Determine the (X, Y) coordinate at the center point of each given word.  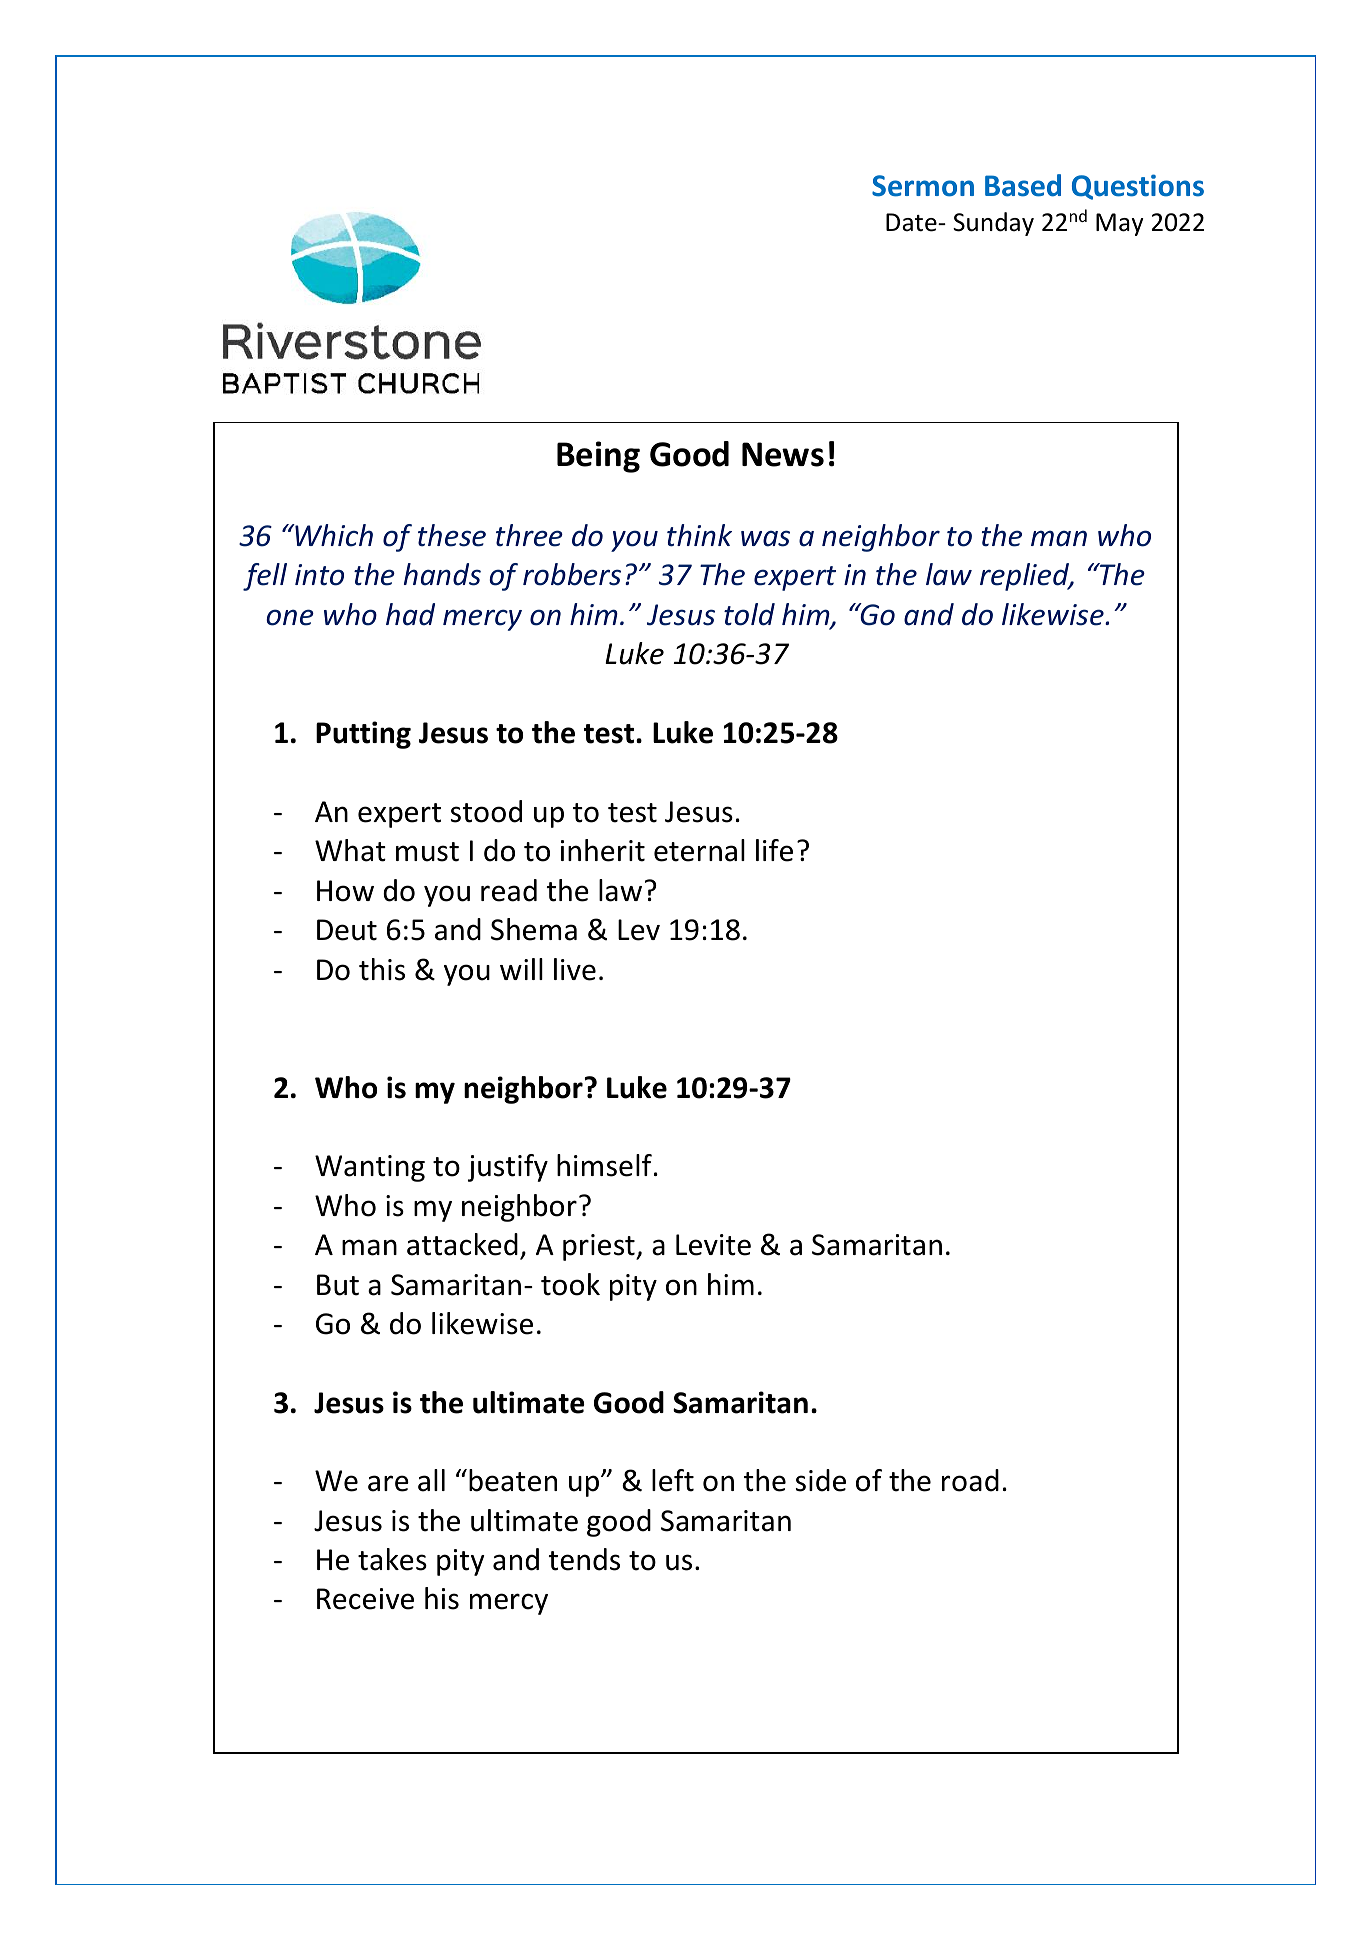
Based (1023, 185)
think (699, 535)
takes (392, 1559)
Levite (713, 1245)
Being (598, 457)
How (345, 891)
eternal (699, 850)
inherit (603, 850)
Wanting (370, 1168)
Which (333, 535)
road (970, 1480)
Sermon (923, 186)
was (765, 538)
